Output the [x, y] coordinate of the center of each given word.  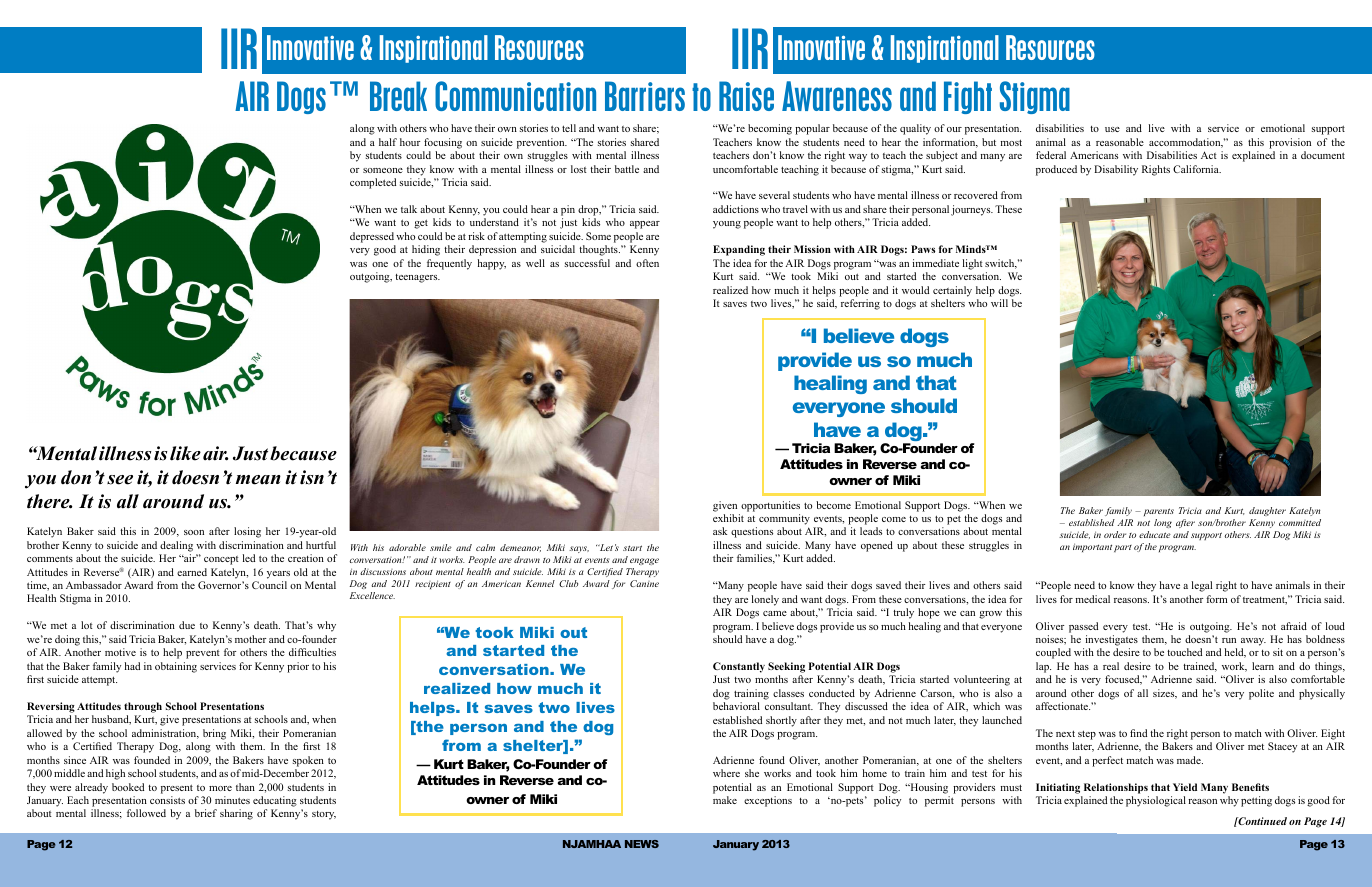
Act [1209, 155]
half [388, 142]
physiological [1156, 801]
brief [206, 813]
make [725, 800]
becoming [770, 129]
